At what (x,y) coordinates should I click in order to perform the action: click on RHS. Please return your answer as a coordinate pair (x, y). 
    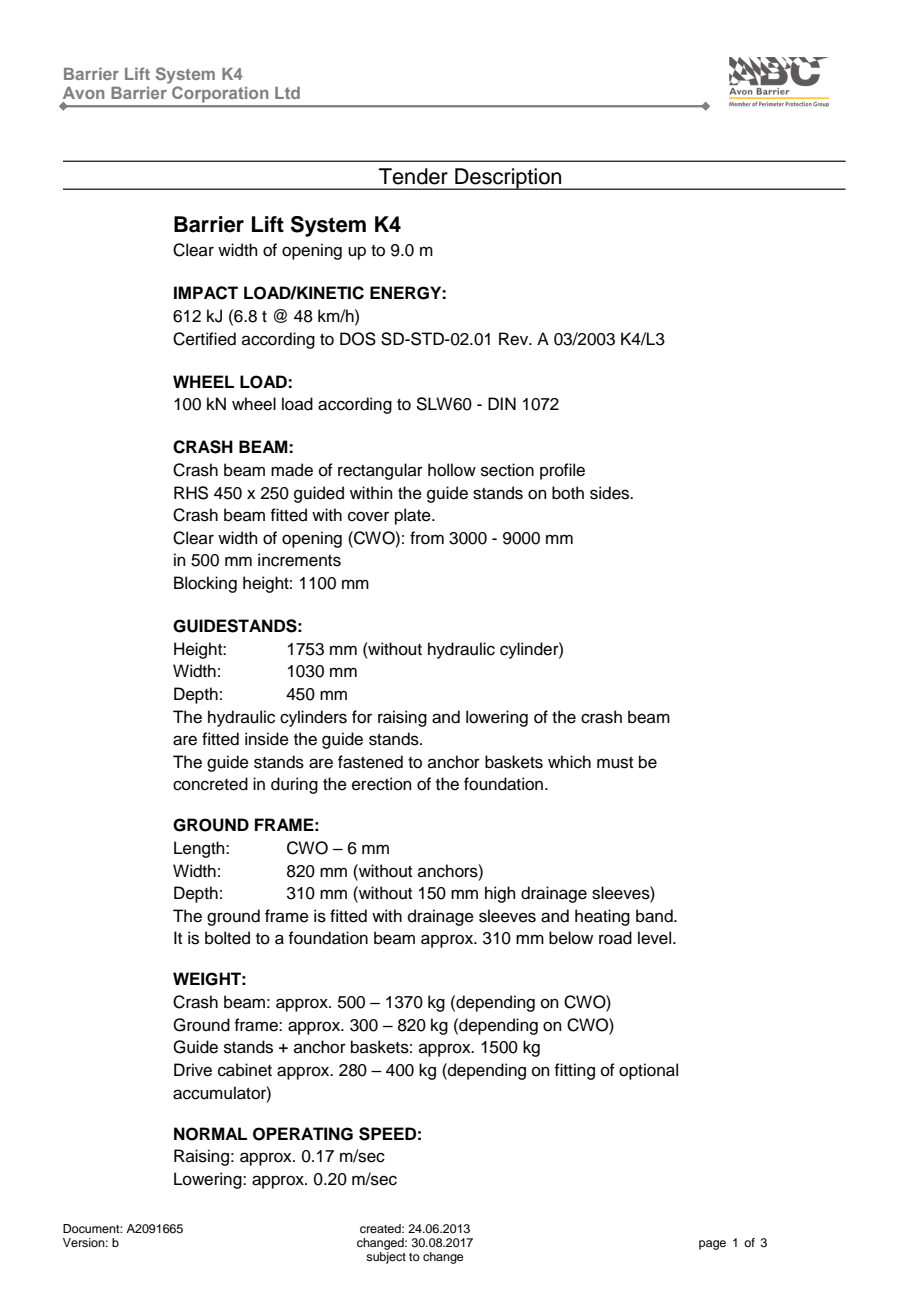
    Looking at the image, I should click on (191, 493).
